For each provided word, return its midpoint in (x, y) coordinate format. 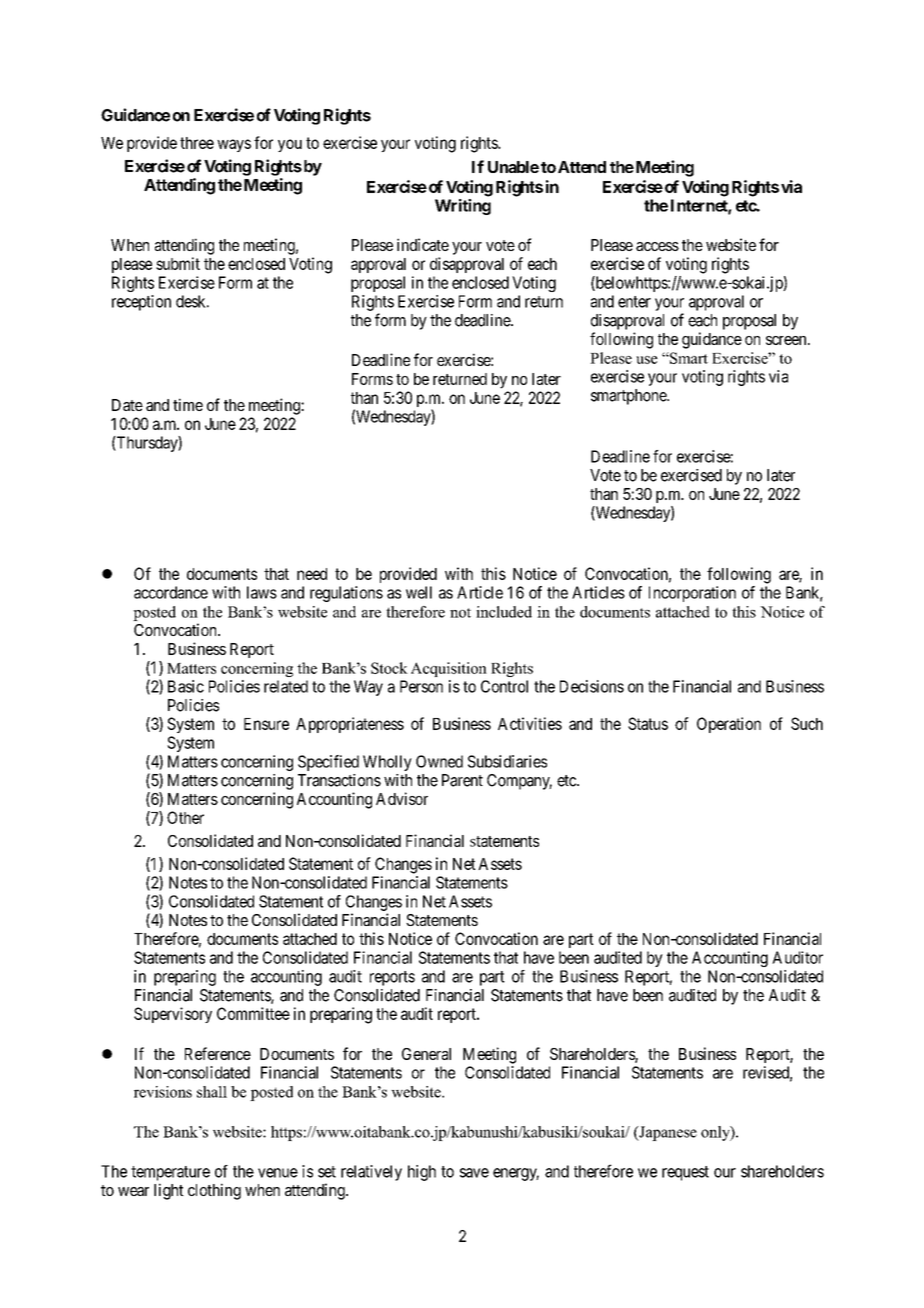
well (419, 592)
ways (234, 145)
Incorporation (692, 594)
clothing (214, 1191)
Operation (729, 725)
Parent (462, 780)
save (474, 1173)
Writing (463, 207)
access (657, 246)
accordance (171, 592)
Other (185, 817)
